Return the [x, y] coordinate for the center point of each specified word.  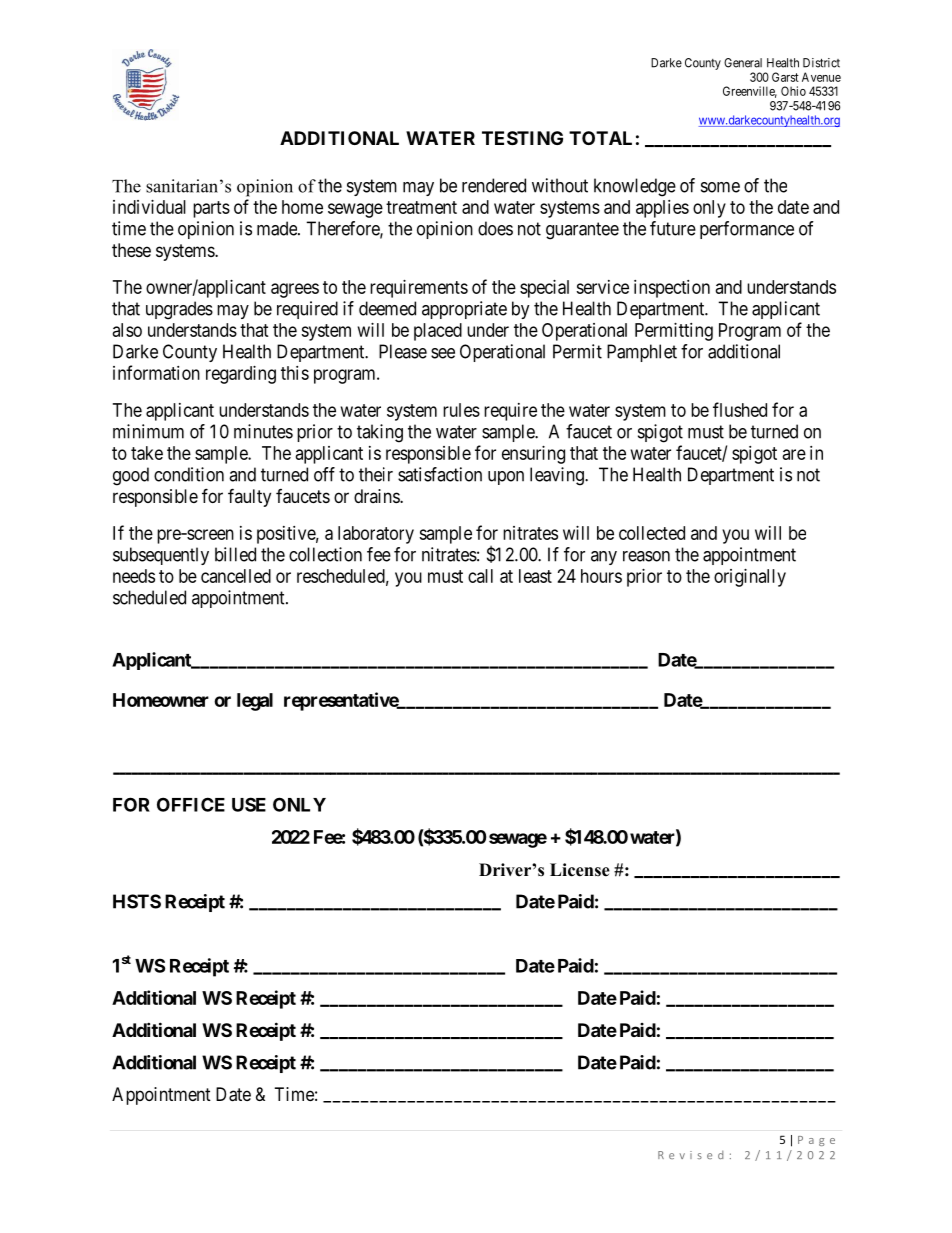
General [743, 63]
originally [750, 578]
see [443, 353]
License [580, 870]
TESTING [522, 138]
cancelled [236, 576]
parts [211, 209]
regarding [241, 375]
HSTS [137, 901]
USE [249, 804]
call [480, 576]
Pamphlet [642, 353]
